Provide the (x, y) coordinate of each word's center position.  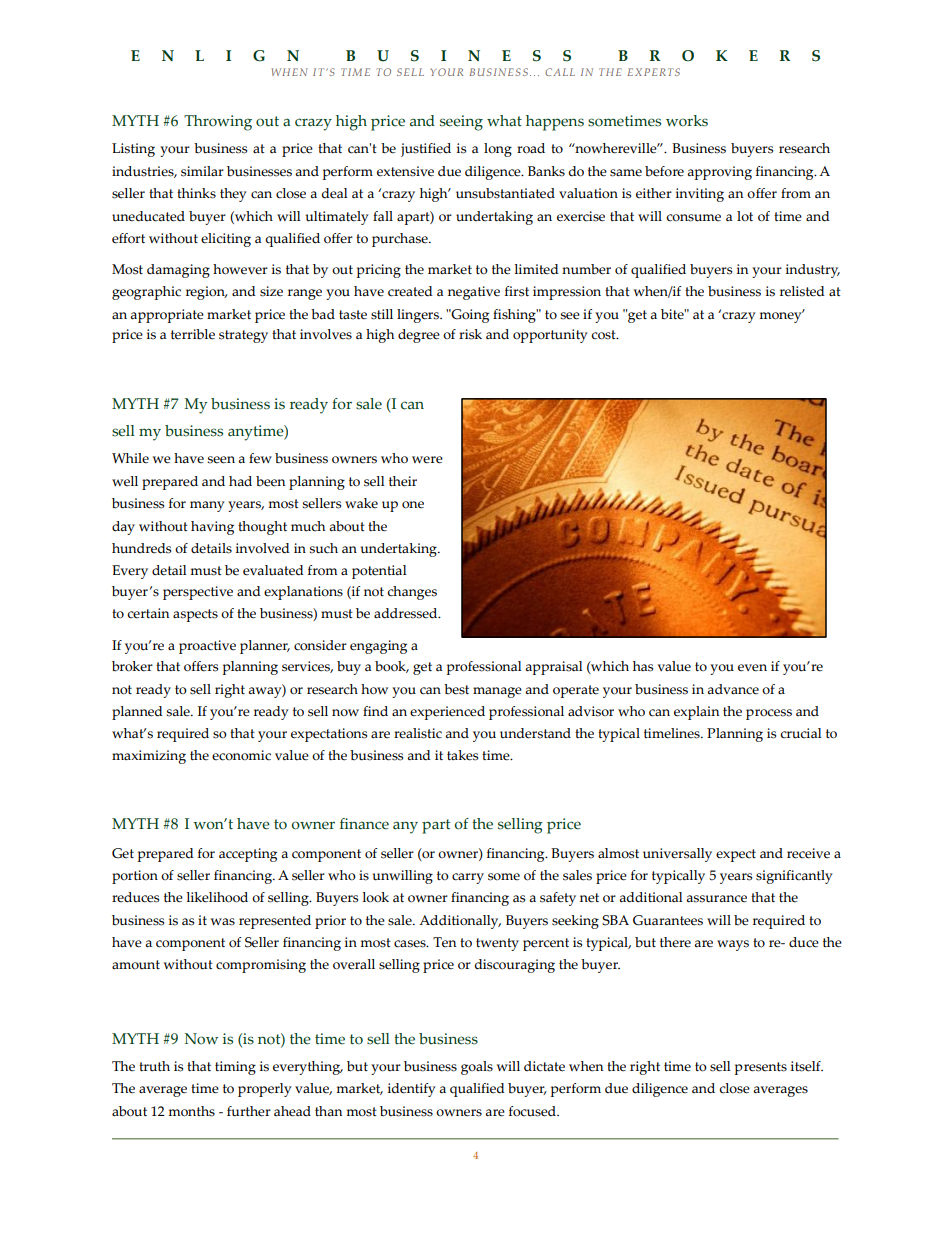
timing (235, 1068)
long (498, 150)
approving (719, 173)
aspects (195, 615)
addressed (407, 613)
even (752, 668)
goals (477, 1068)
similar (202, 171)
